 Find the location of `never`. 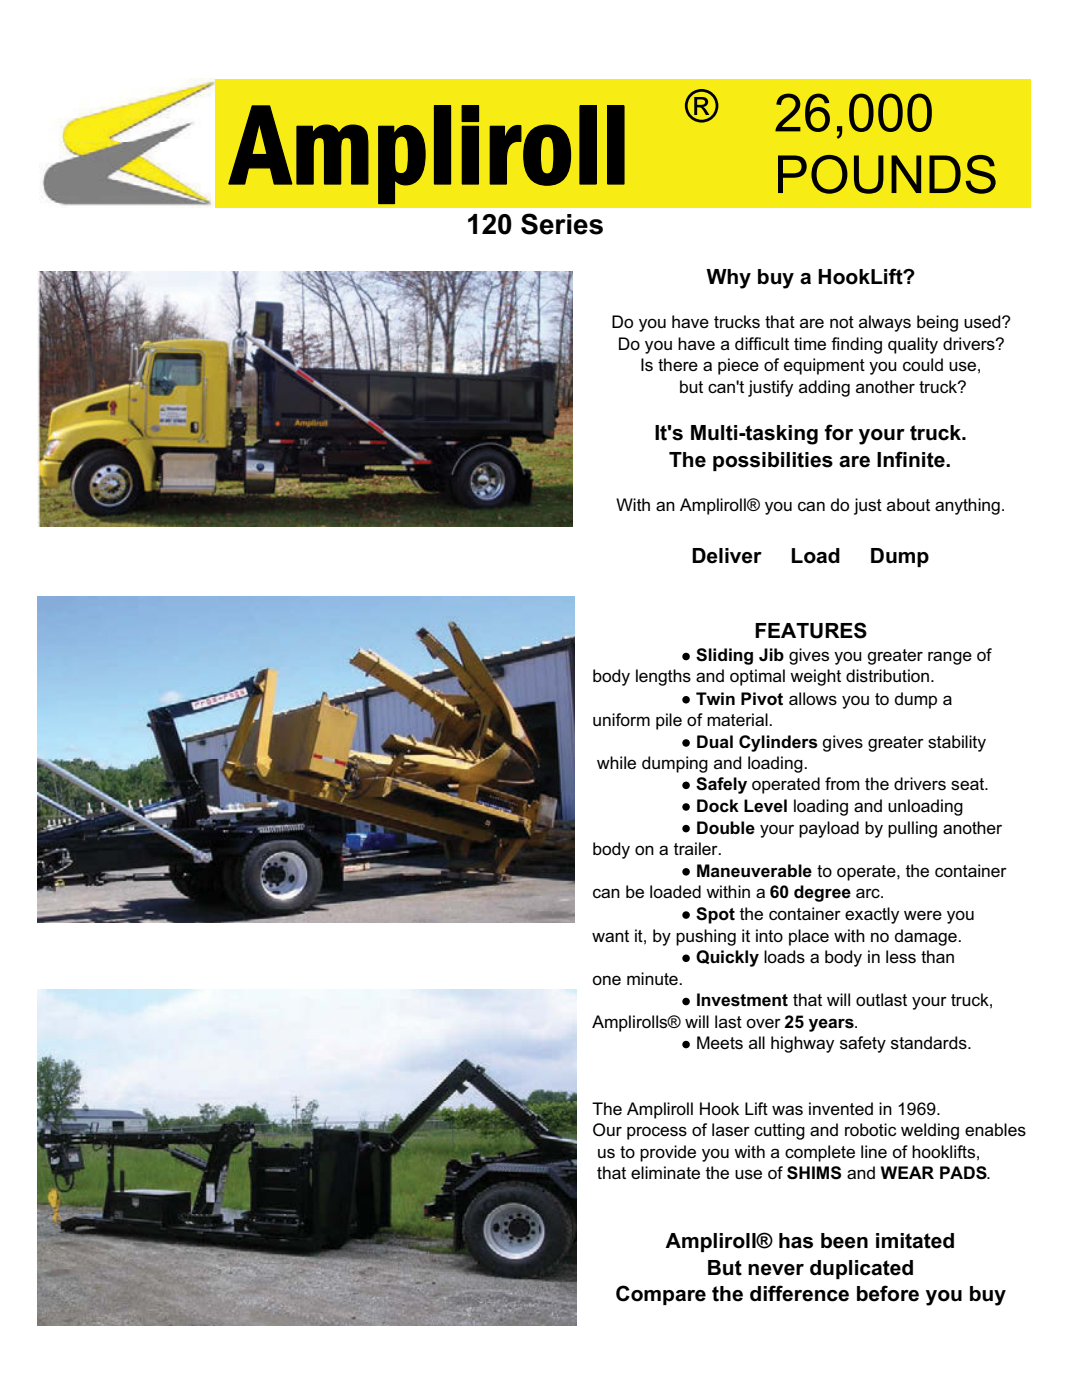

never is located at coordinates (776, 1270).
